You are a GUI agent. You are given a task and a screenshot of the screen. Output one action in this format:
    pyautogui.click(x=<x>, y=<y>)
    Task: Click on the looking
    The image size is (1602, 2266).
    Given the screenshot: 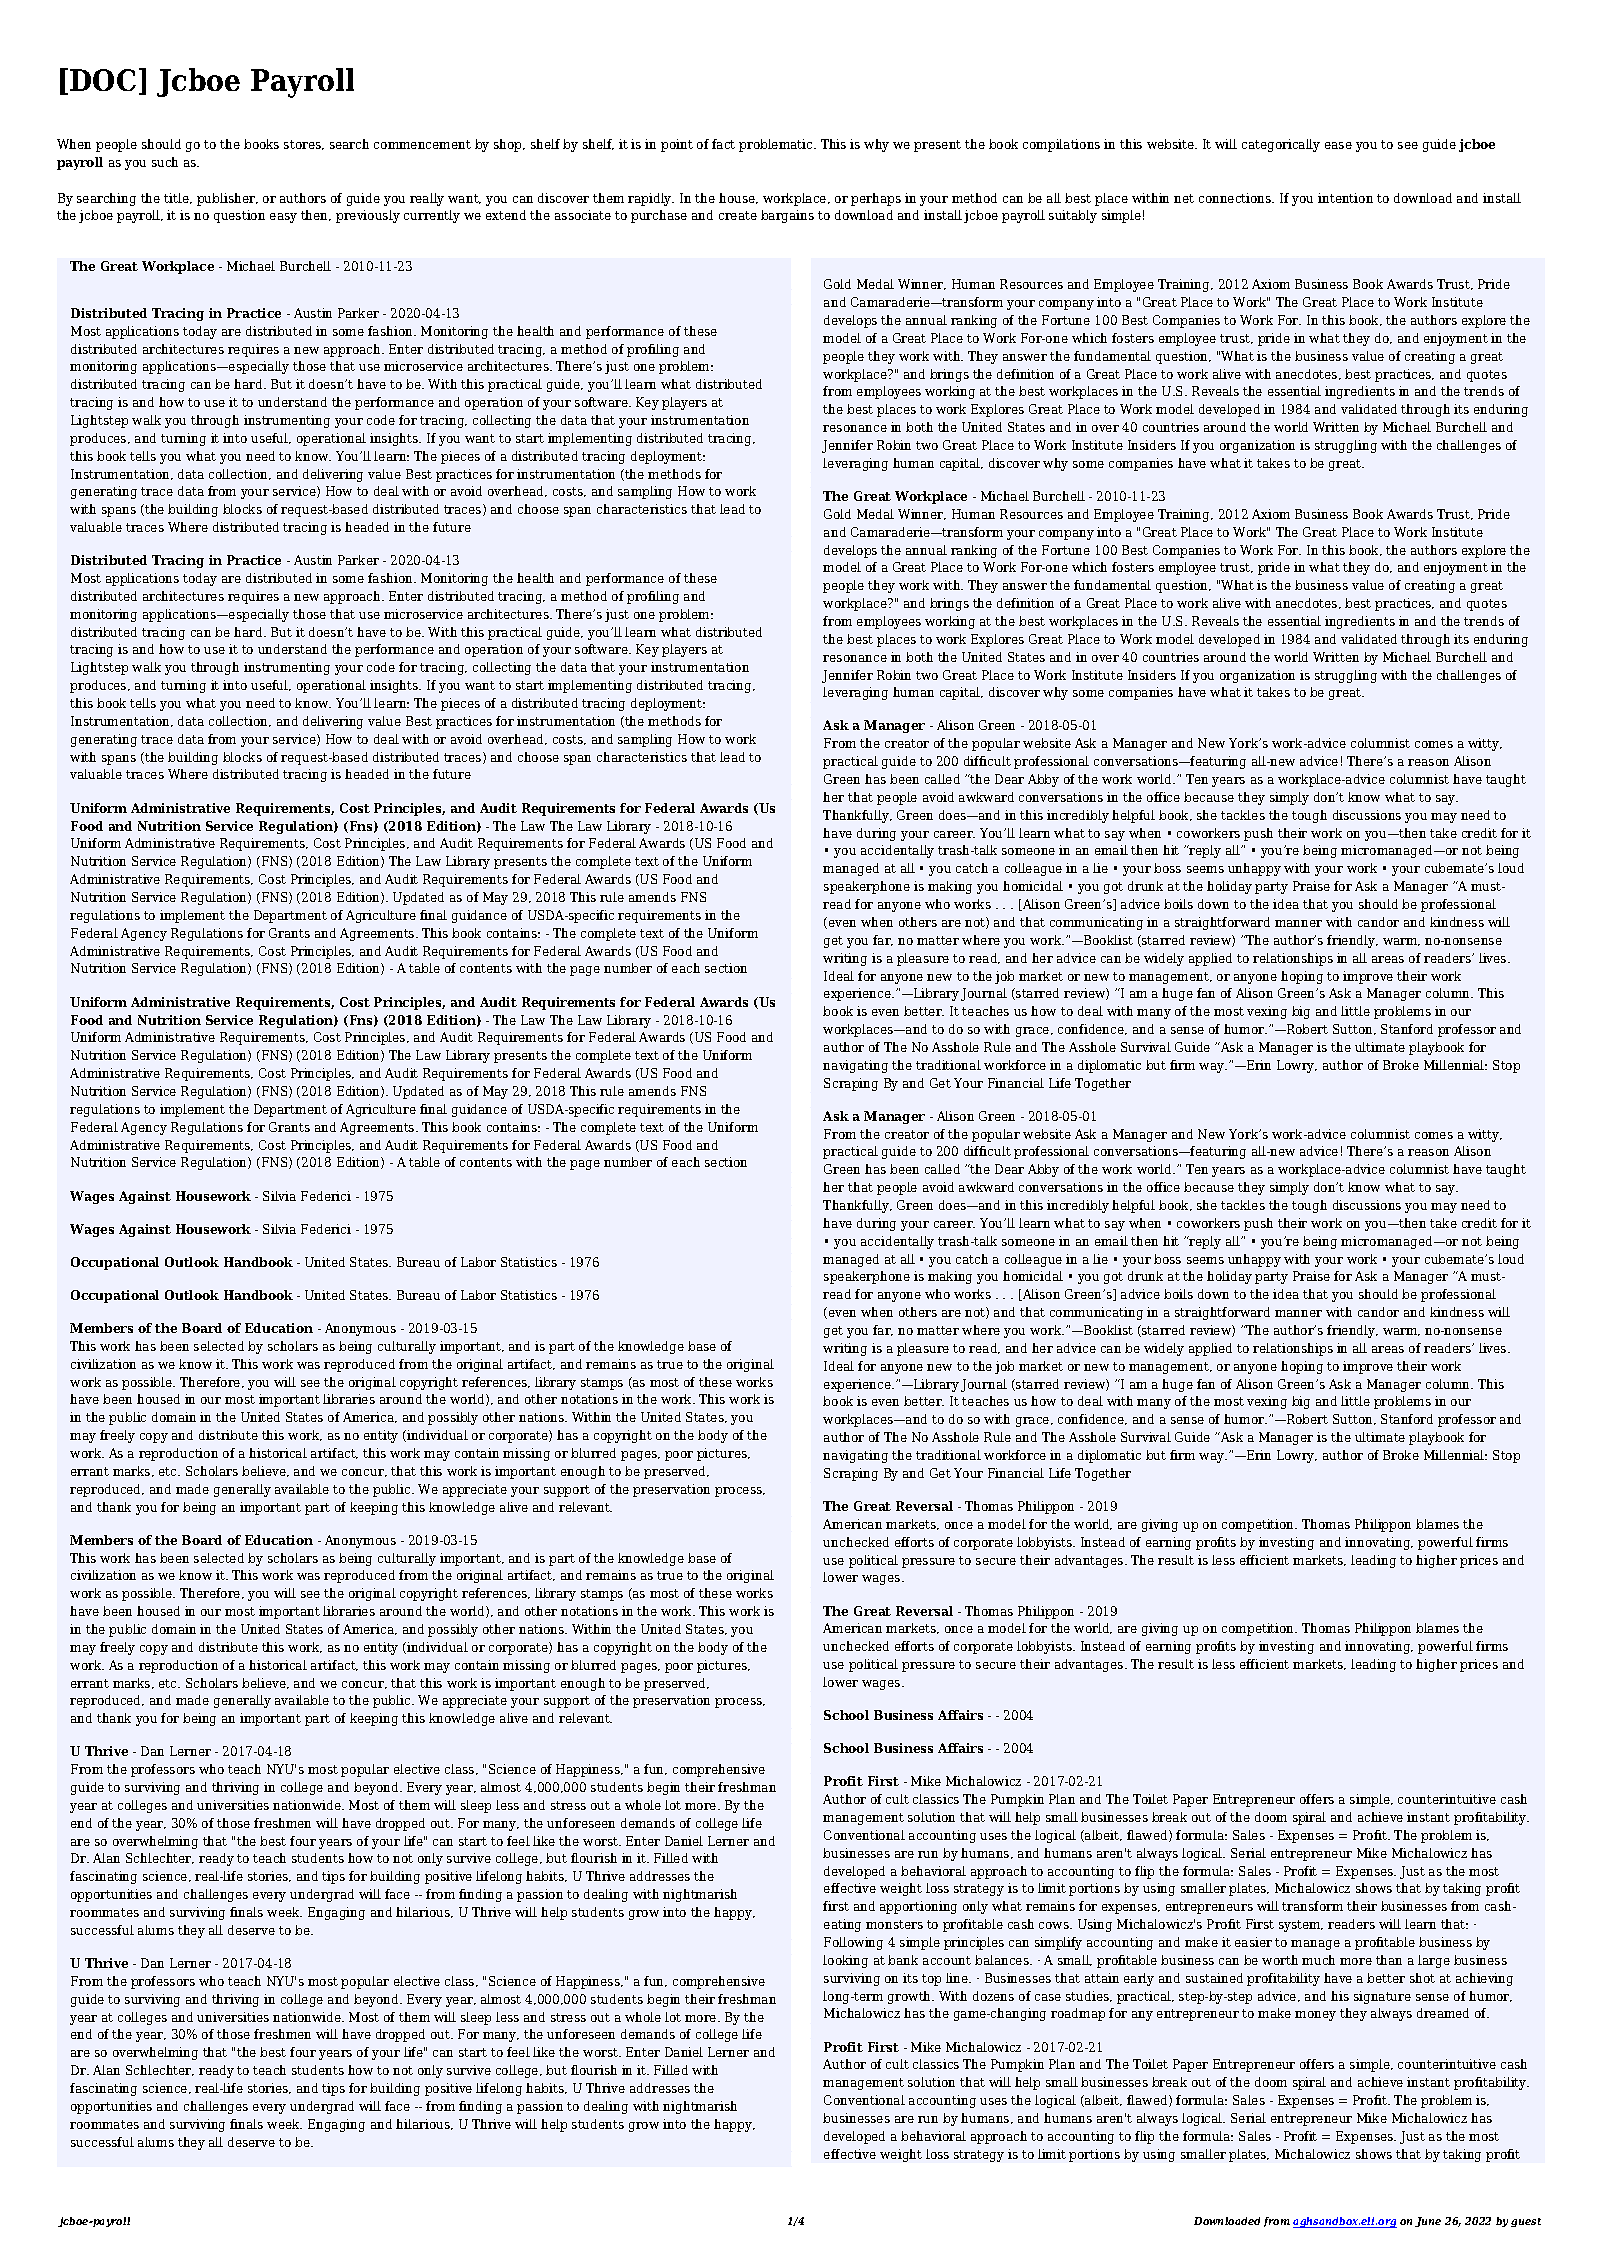 What is the action you would take?
    pyautogui.click(x=845, y=1961)
